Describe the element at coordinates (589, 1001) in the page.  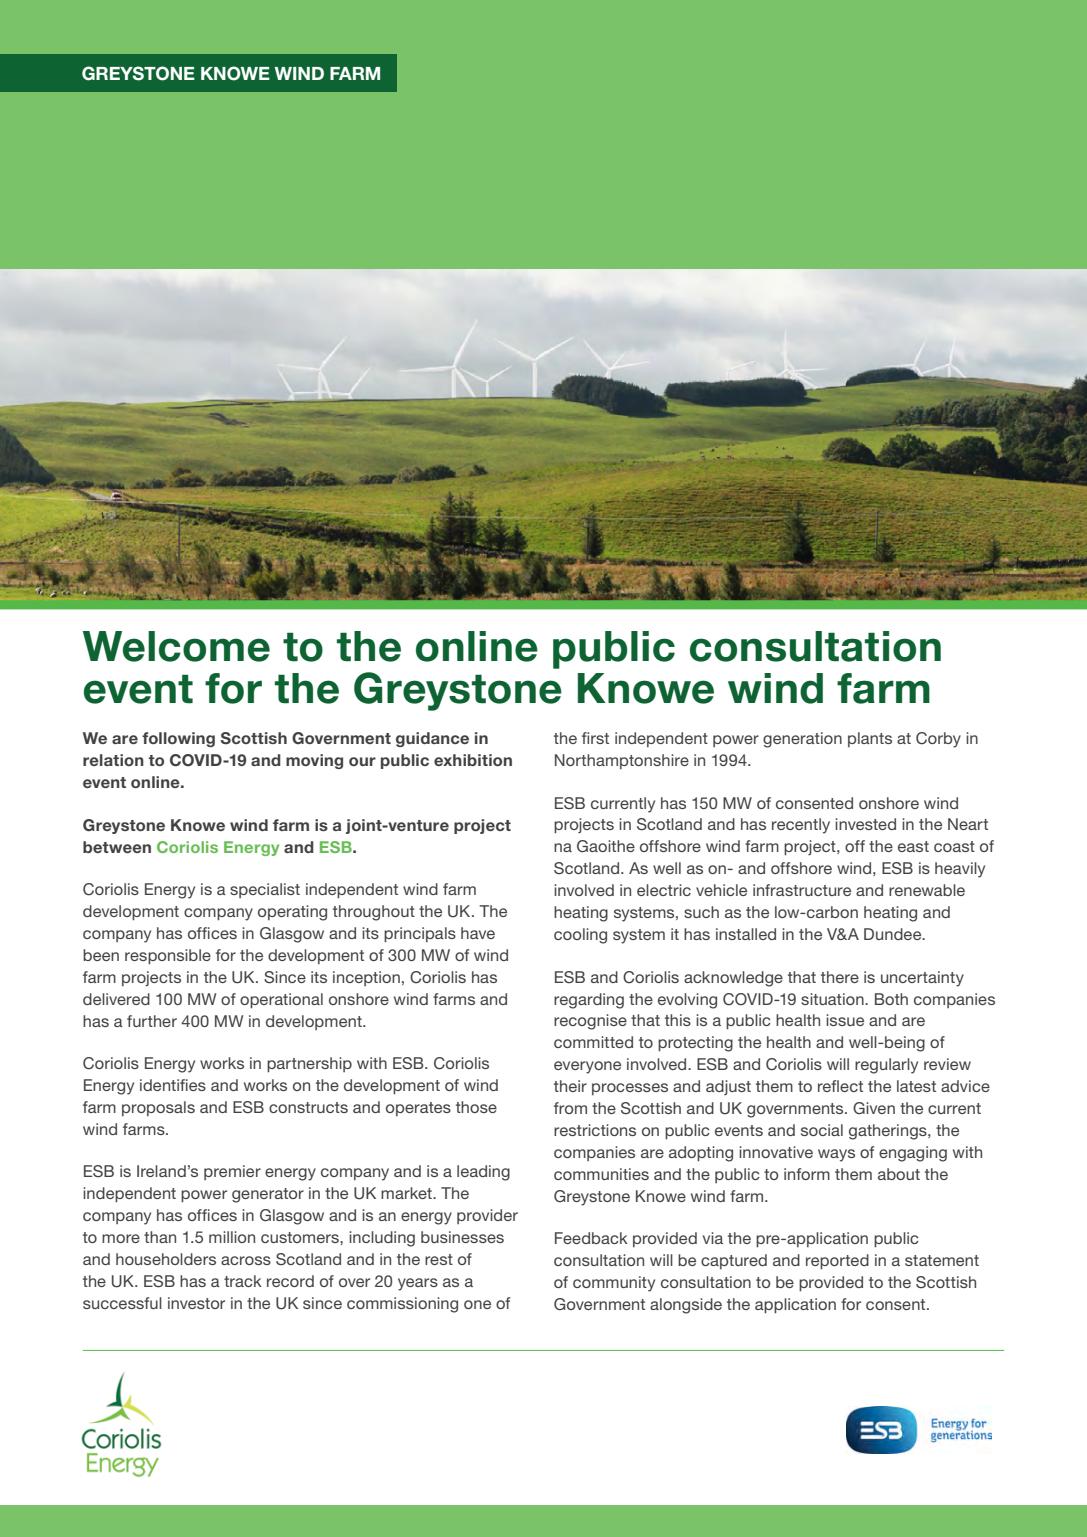
I see `regarding` at that location.
